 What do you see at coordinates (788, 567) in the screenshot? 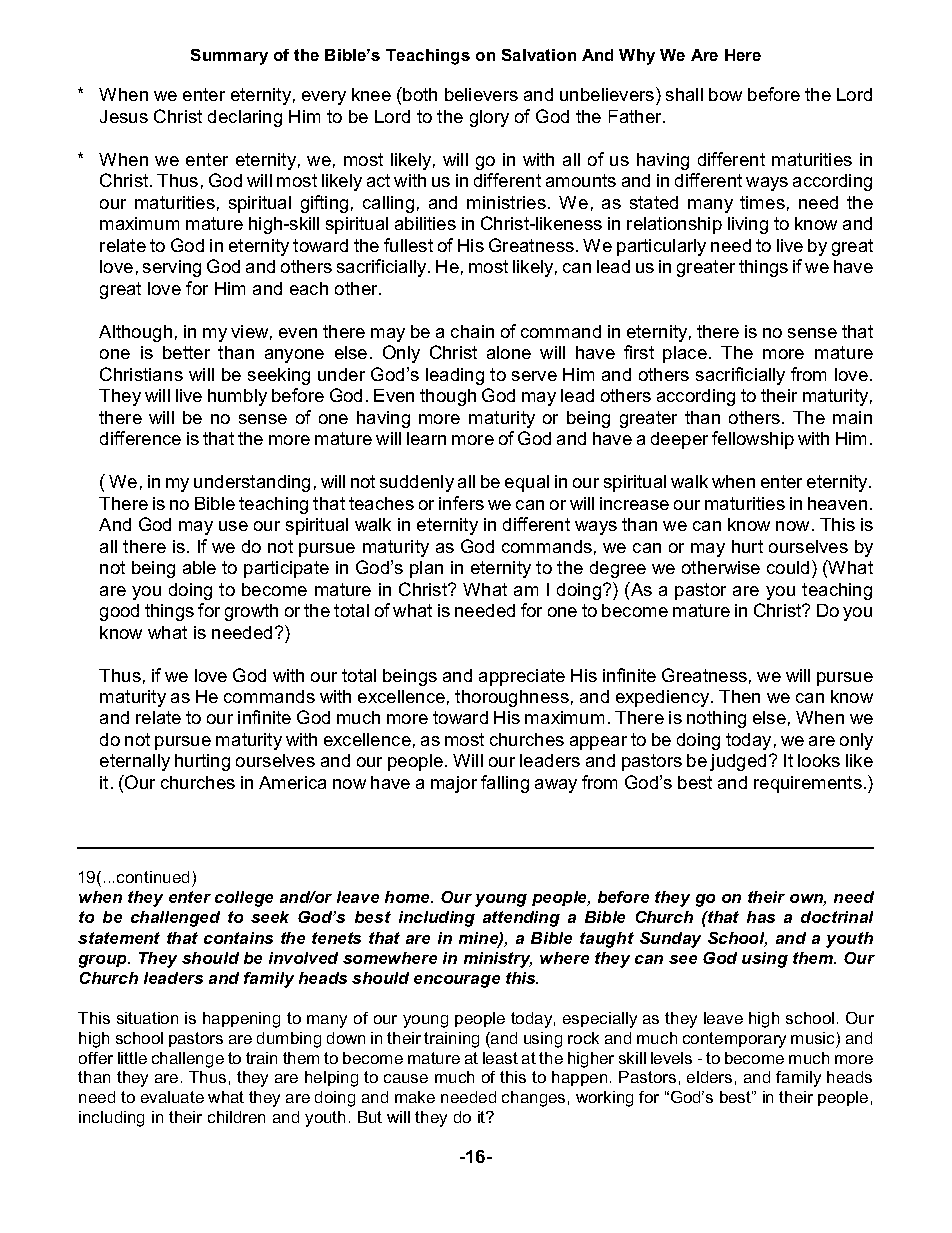
I see `could` at bounding box center [788, 567].
